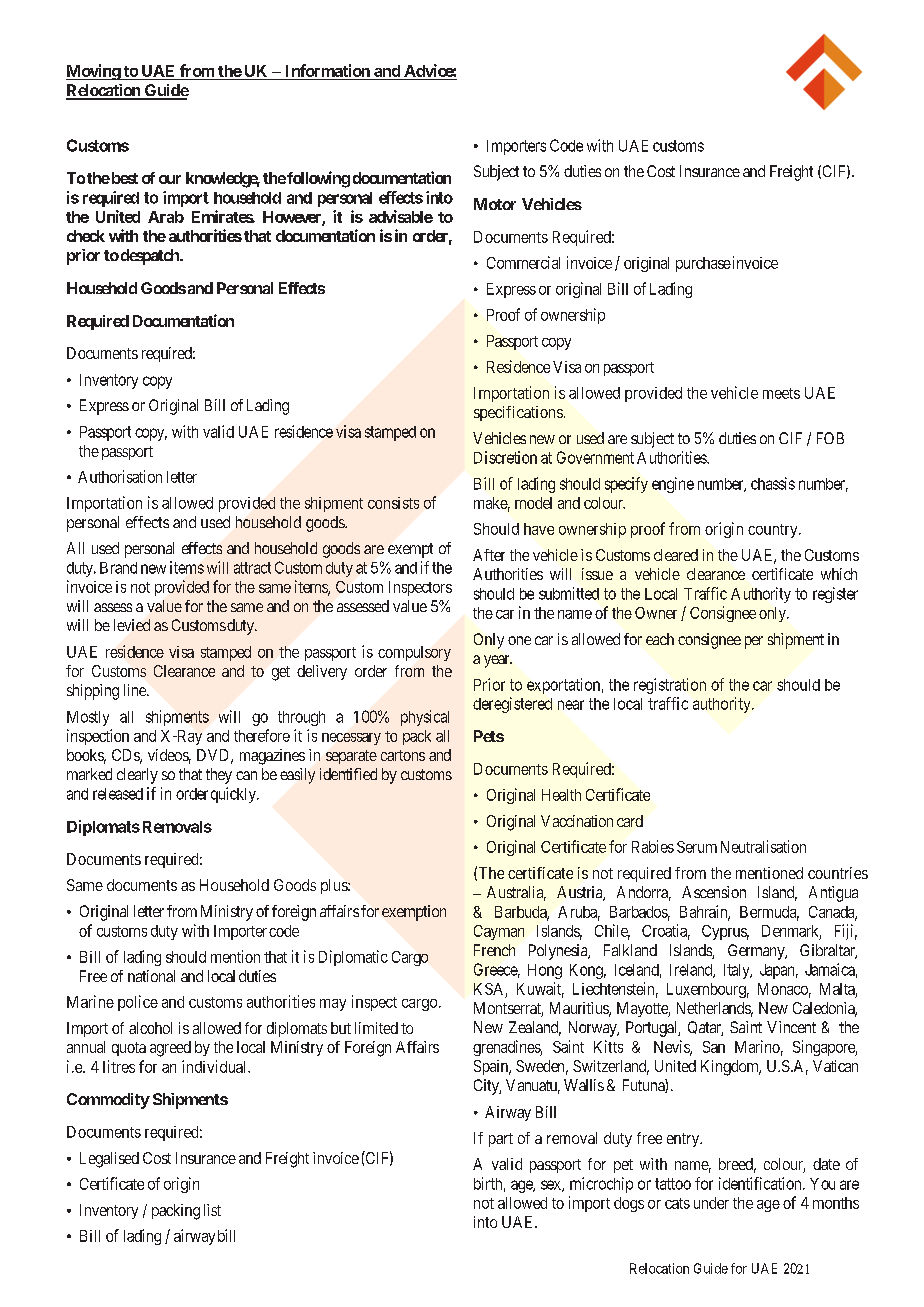 The height and width of the document is (1307, 924). I want to click on list, so click(212, 1210).
